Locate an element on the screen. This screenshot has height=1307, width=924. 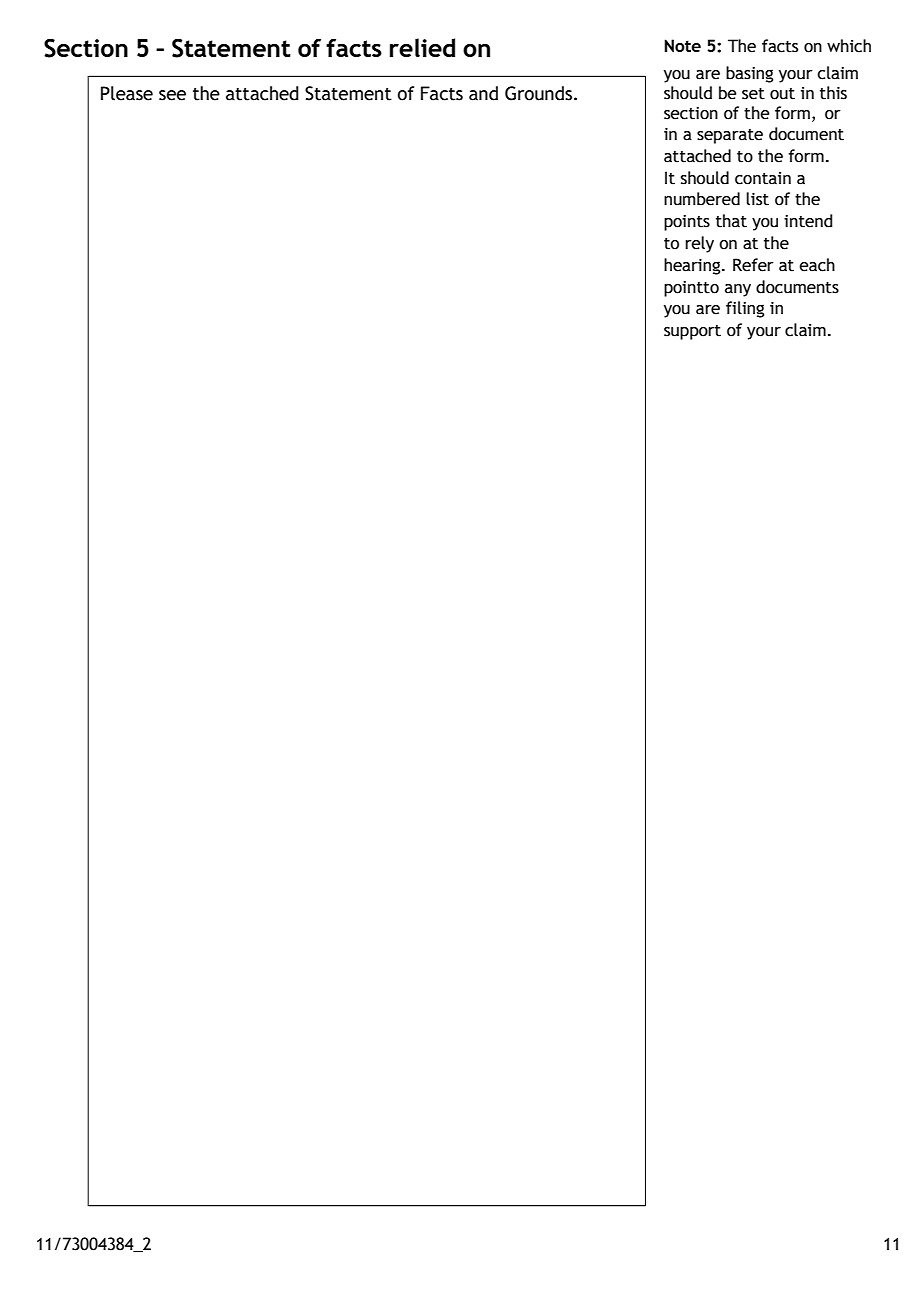
Please is located at coordinates (127, 93).
